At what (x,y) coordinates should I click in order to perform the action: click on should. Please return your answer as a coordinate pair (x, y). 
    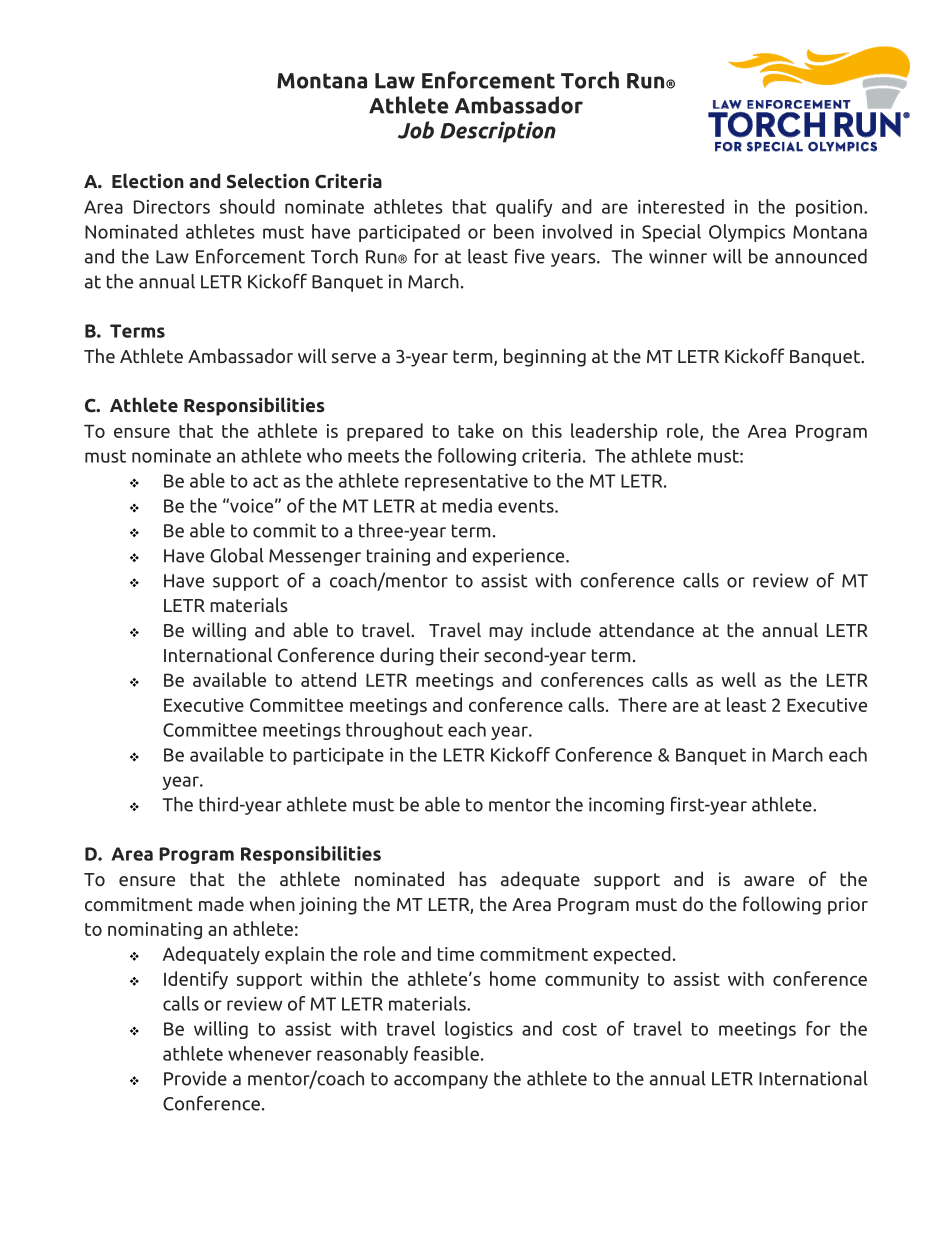
    Looking at the image, I should click on (247, 206).
